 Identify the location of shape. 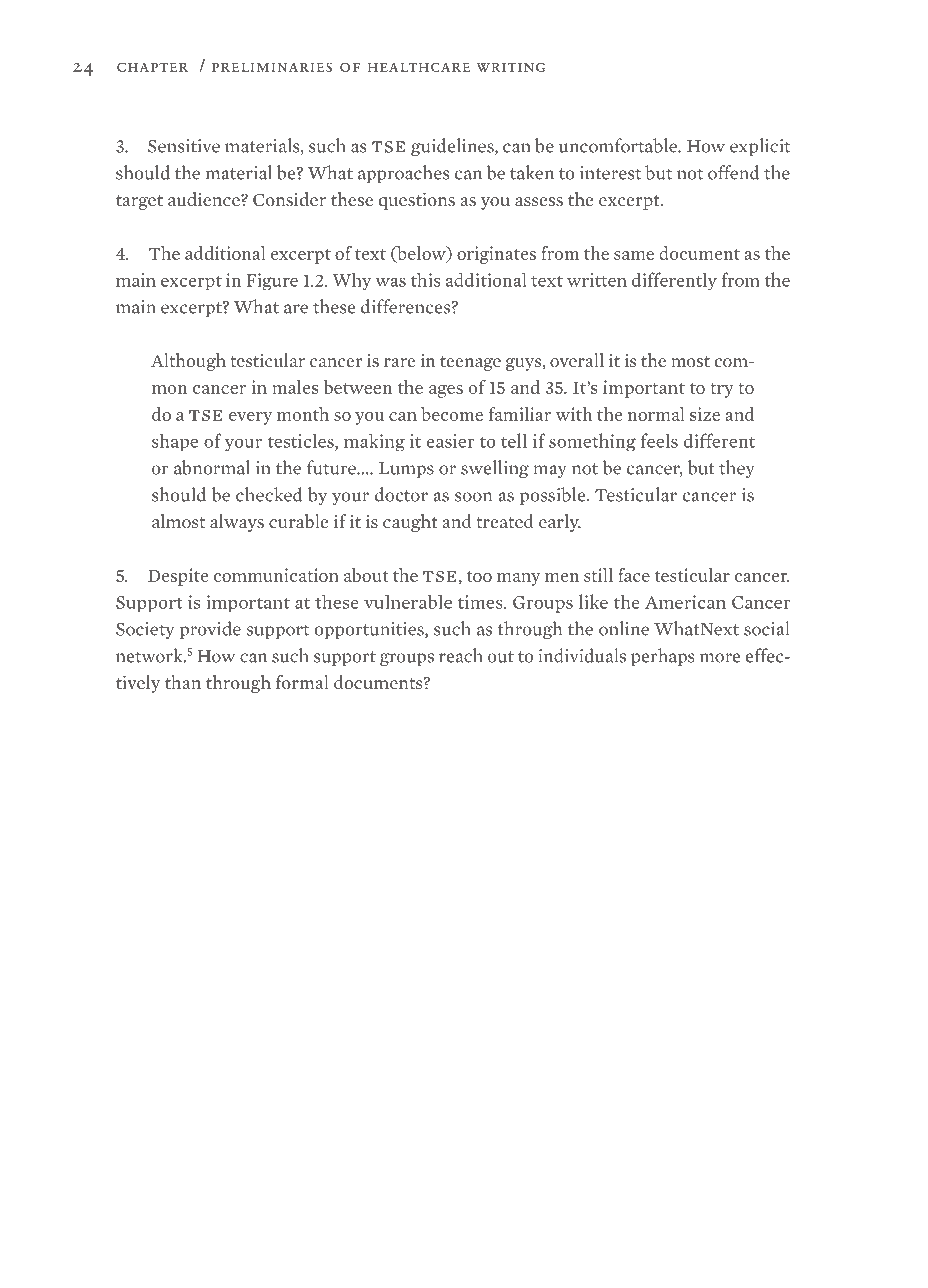
(175, 442).
